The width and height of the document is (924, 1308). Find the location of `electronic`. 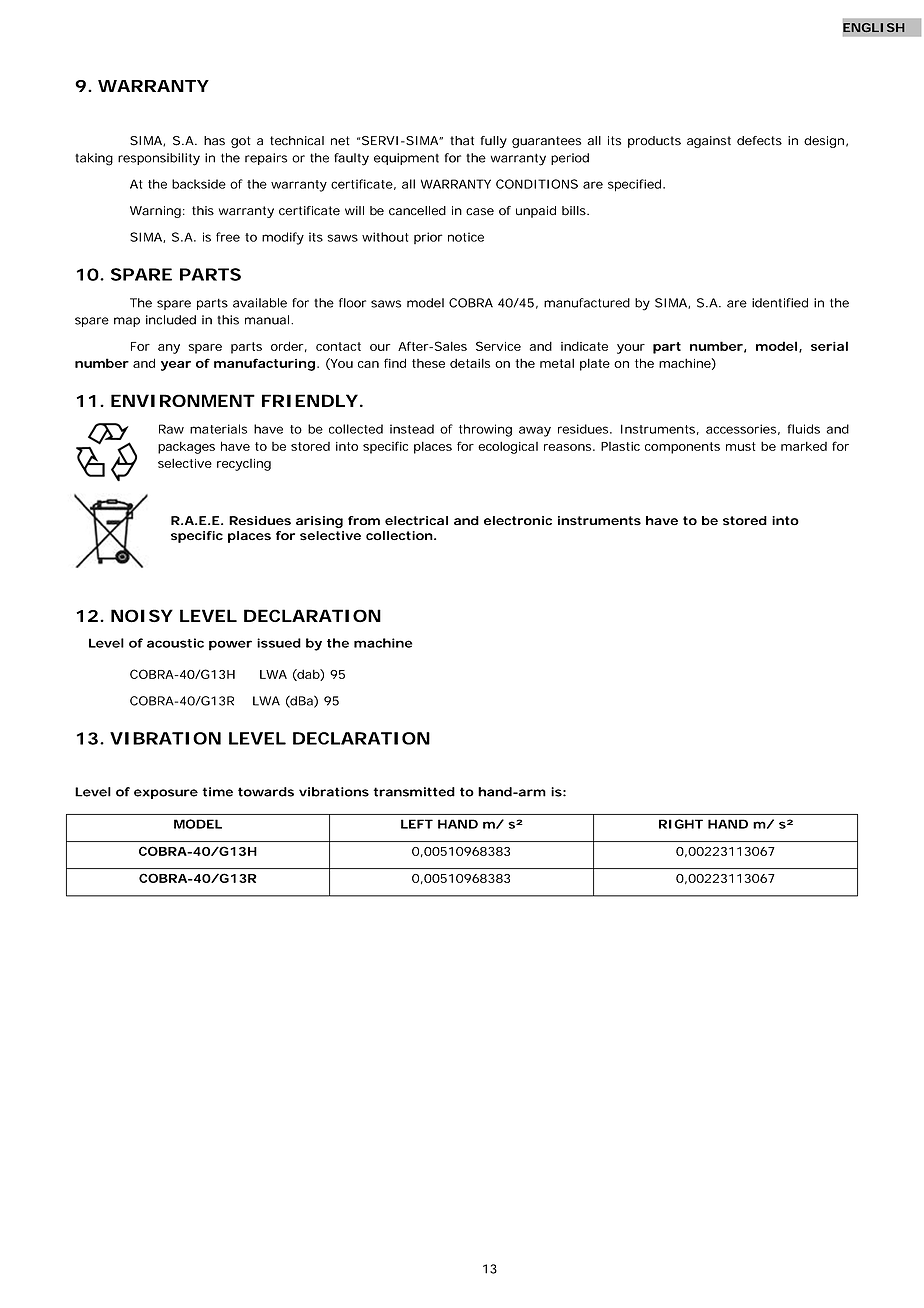

electronic is located at coordinates (518, 520).
